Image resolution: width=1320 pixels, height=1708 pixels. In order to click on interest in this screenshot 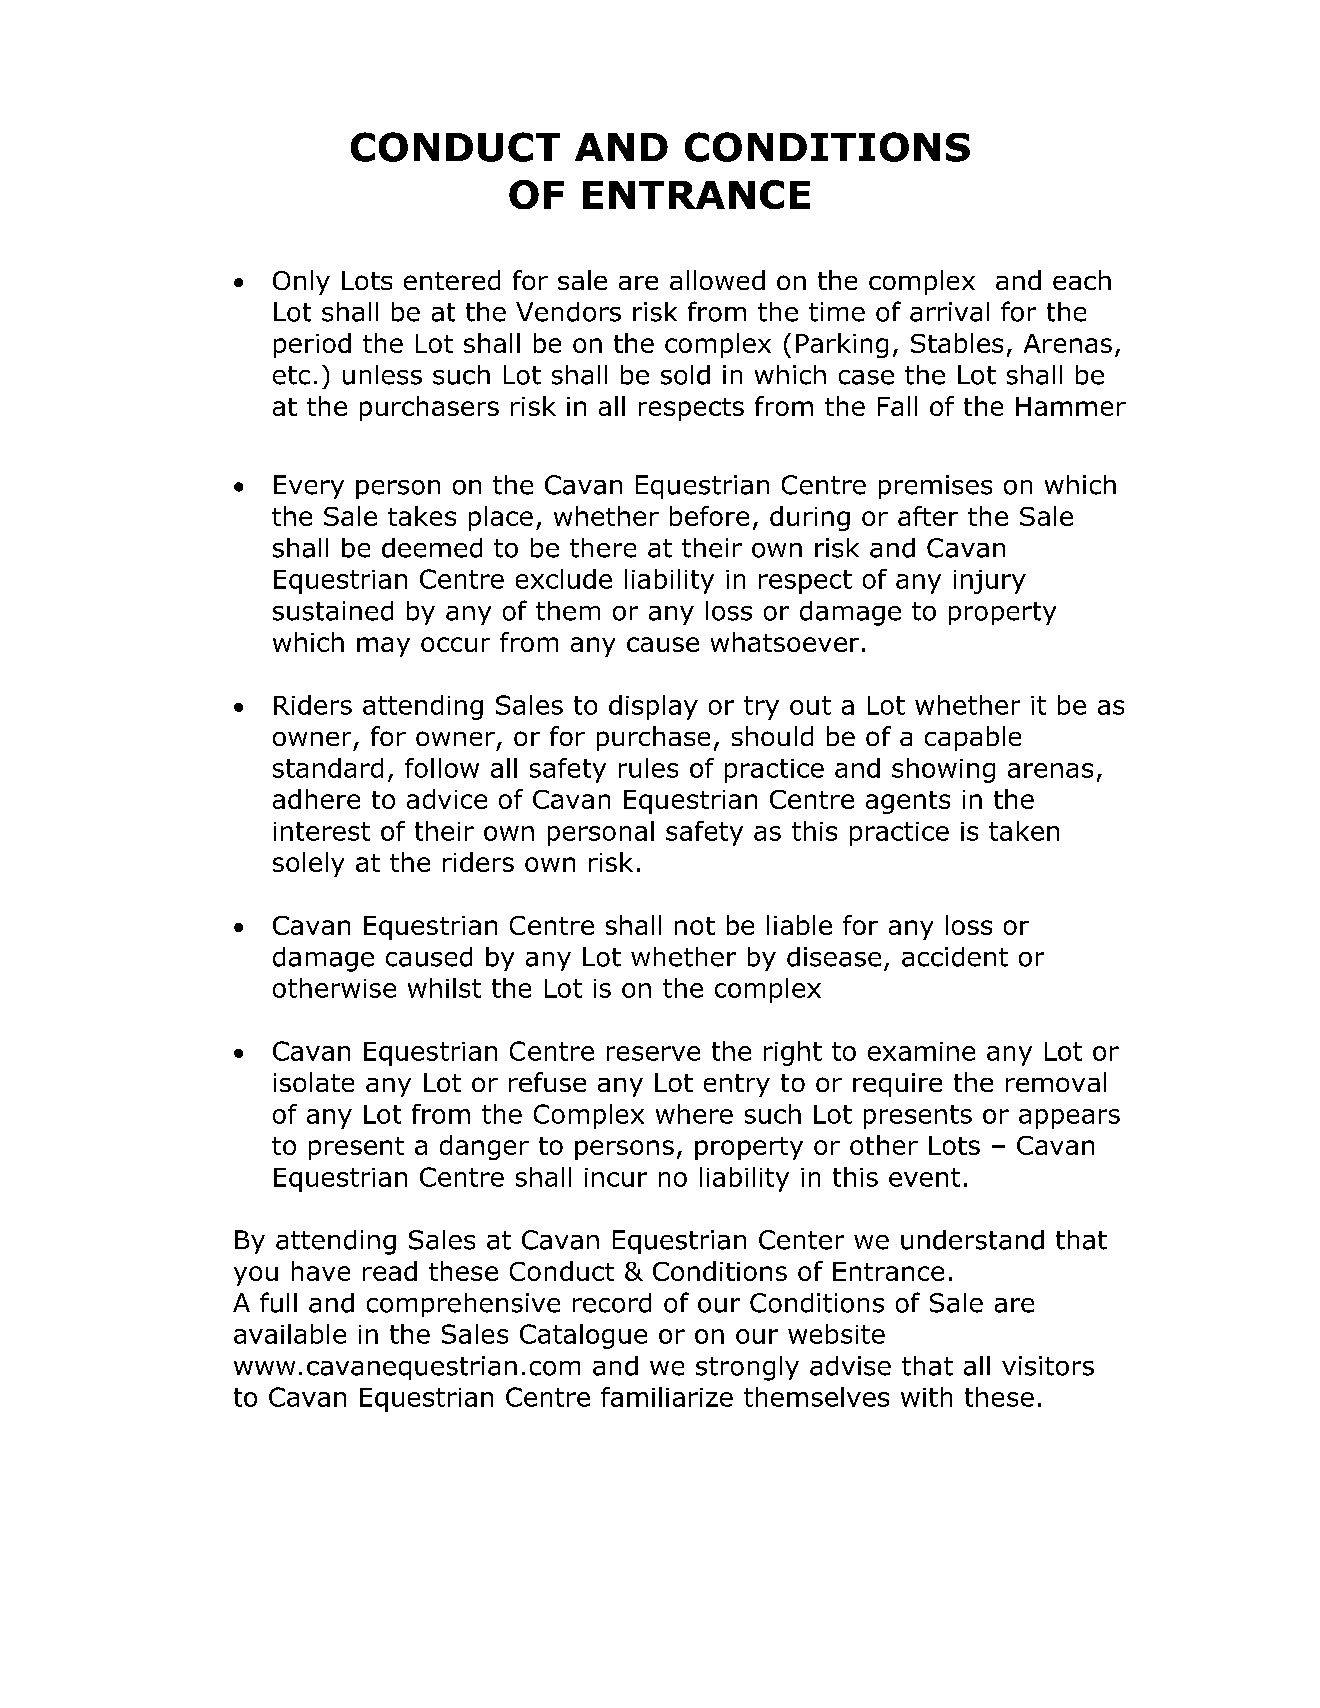, I will do `click(322, 831)`.
